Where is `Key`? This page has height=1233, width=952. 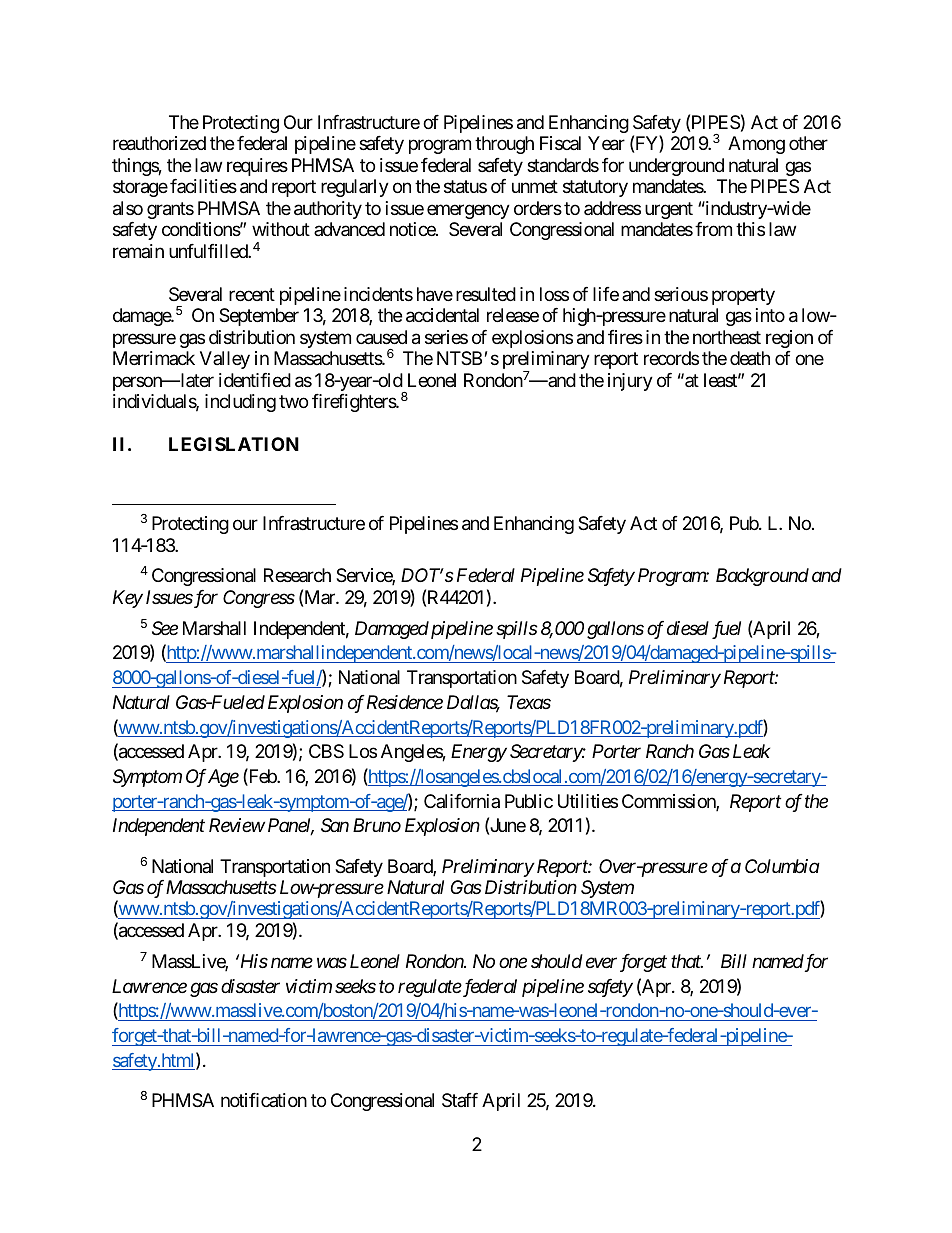 Key is located at coordinates (128, 599).
